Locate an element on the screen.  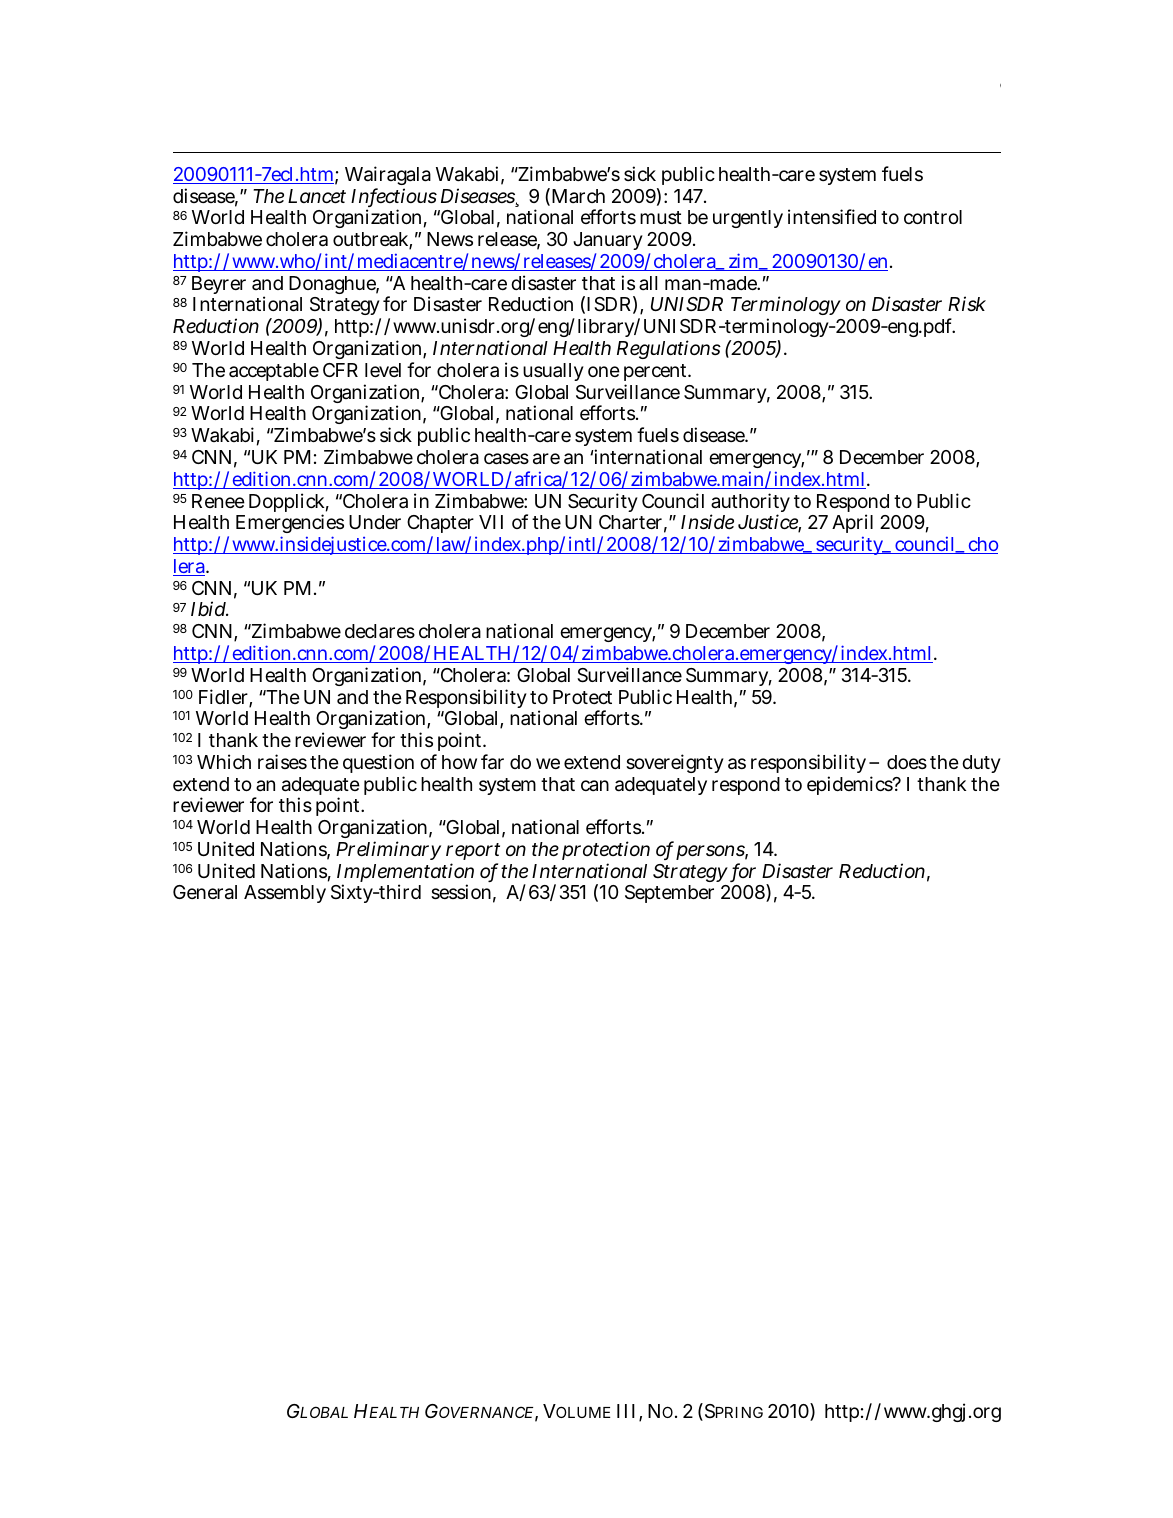
intensified is located at coordinates (832, 216).
